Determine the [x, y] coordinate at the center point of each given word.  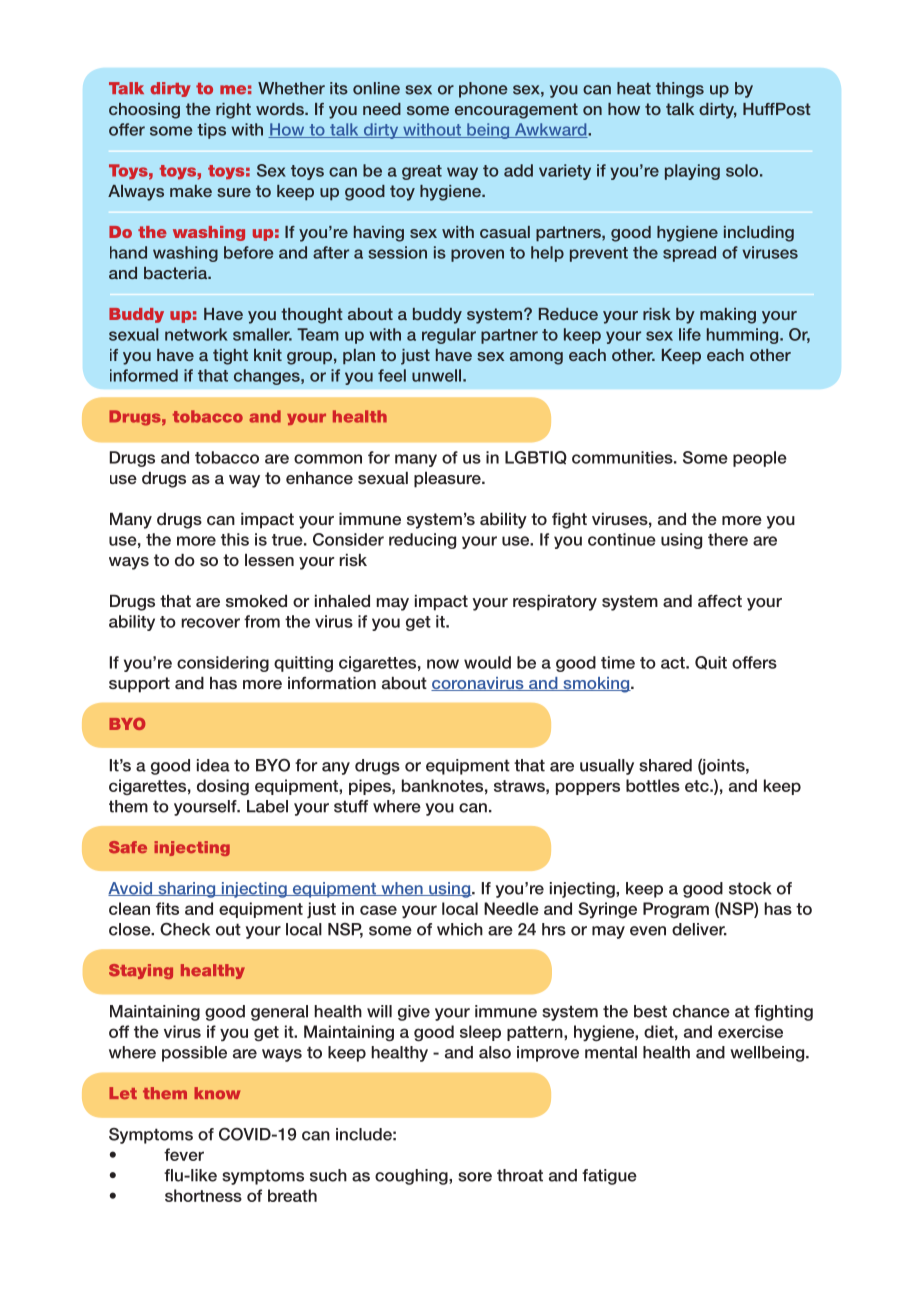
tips [211, 131]
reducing [422, 541]
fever [184, 1154]
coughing [412, 1177]
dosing [223, 787]
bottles [653, 785]
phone [483, 90]
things [680, 90]
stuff [351, 806]
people [760, 459]
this [235, 539]
